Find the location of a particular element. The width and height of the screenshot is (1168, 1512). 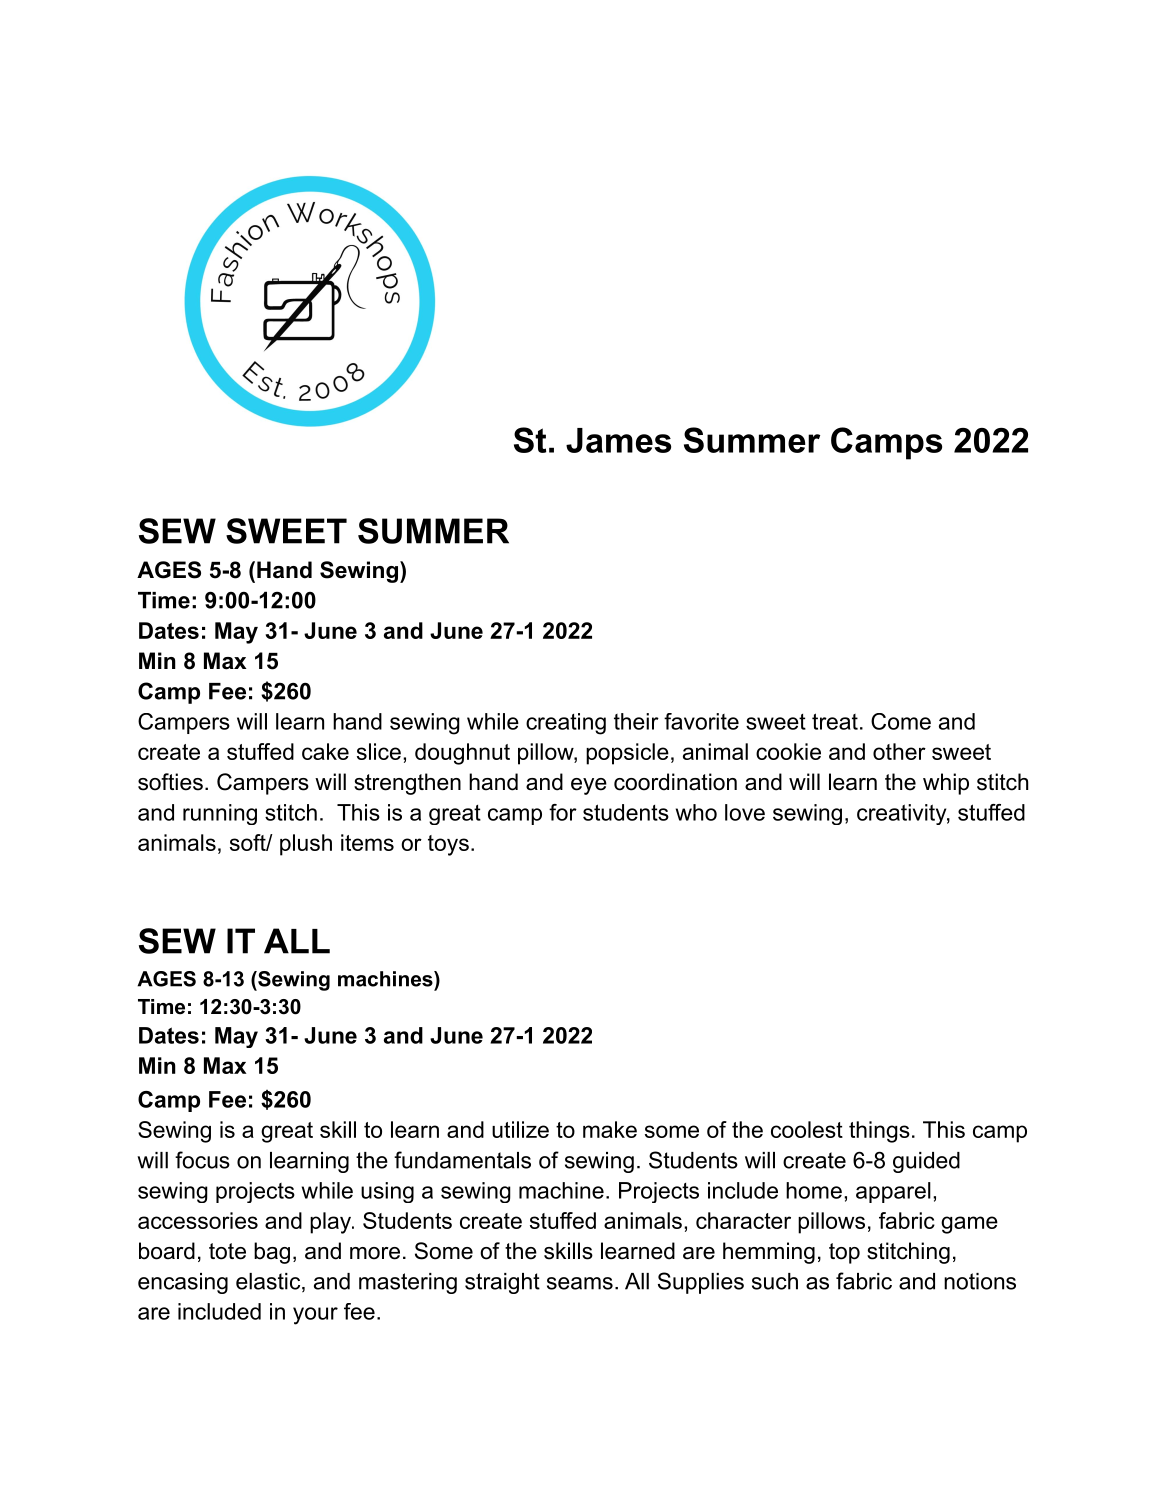

plush is located at coordinates (306, 845).
